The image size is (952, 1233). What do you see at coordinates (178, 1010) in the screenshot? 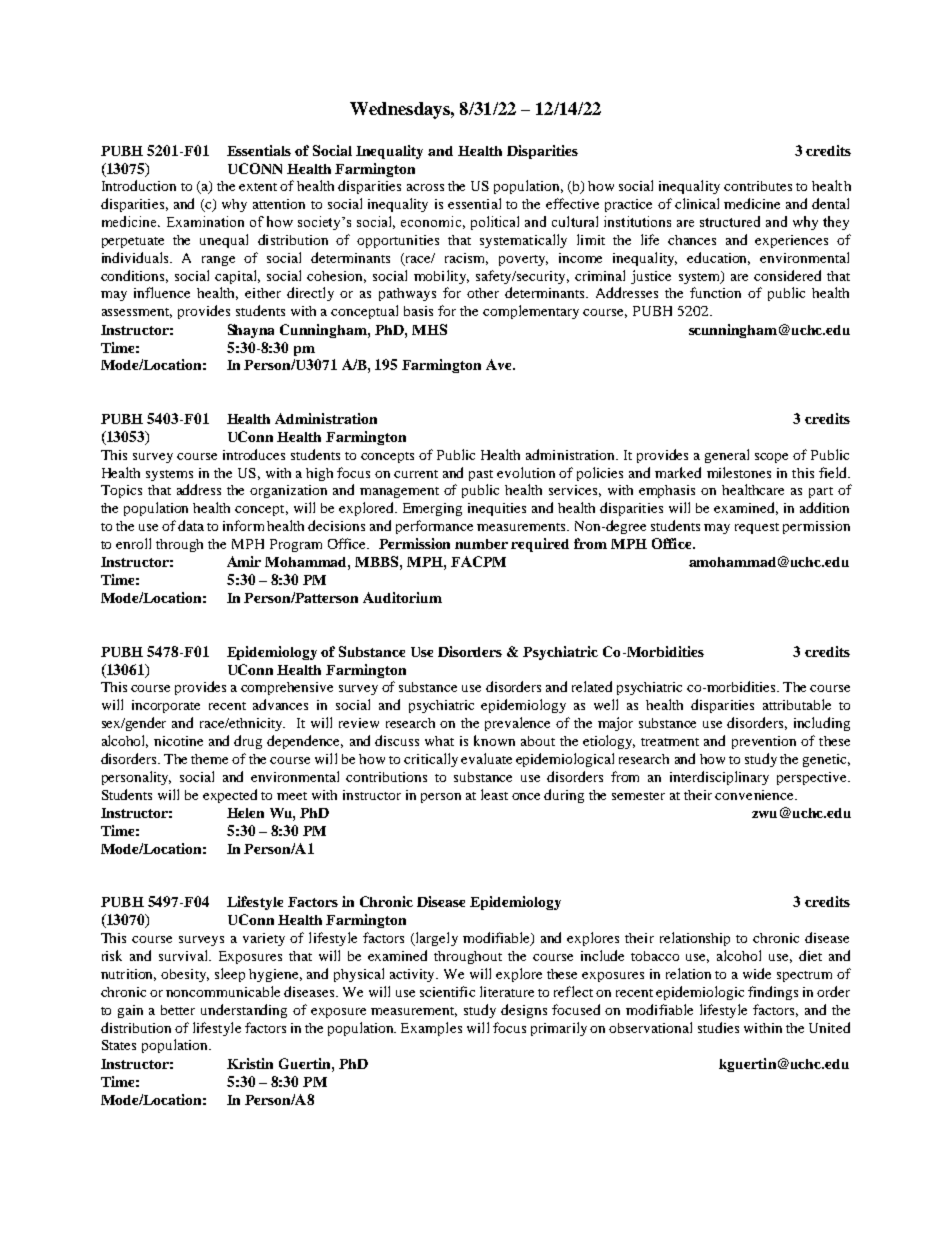
I see `better` at bounding box center [178, 1010].
